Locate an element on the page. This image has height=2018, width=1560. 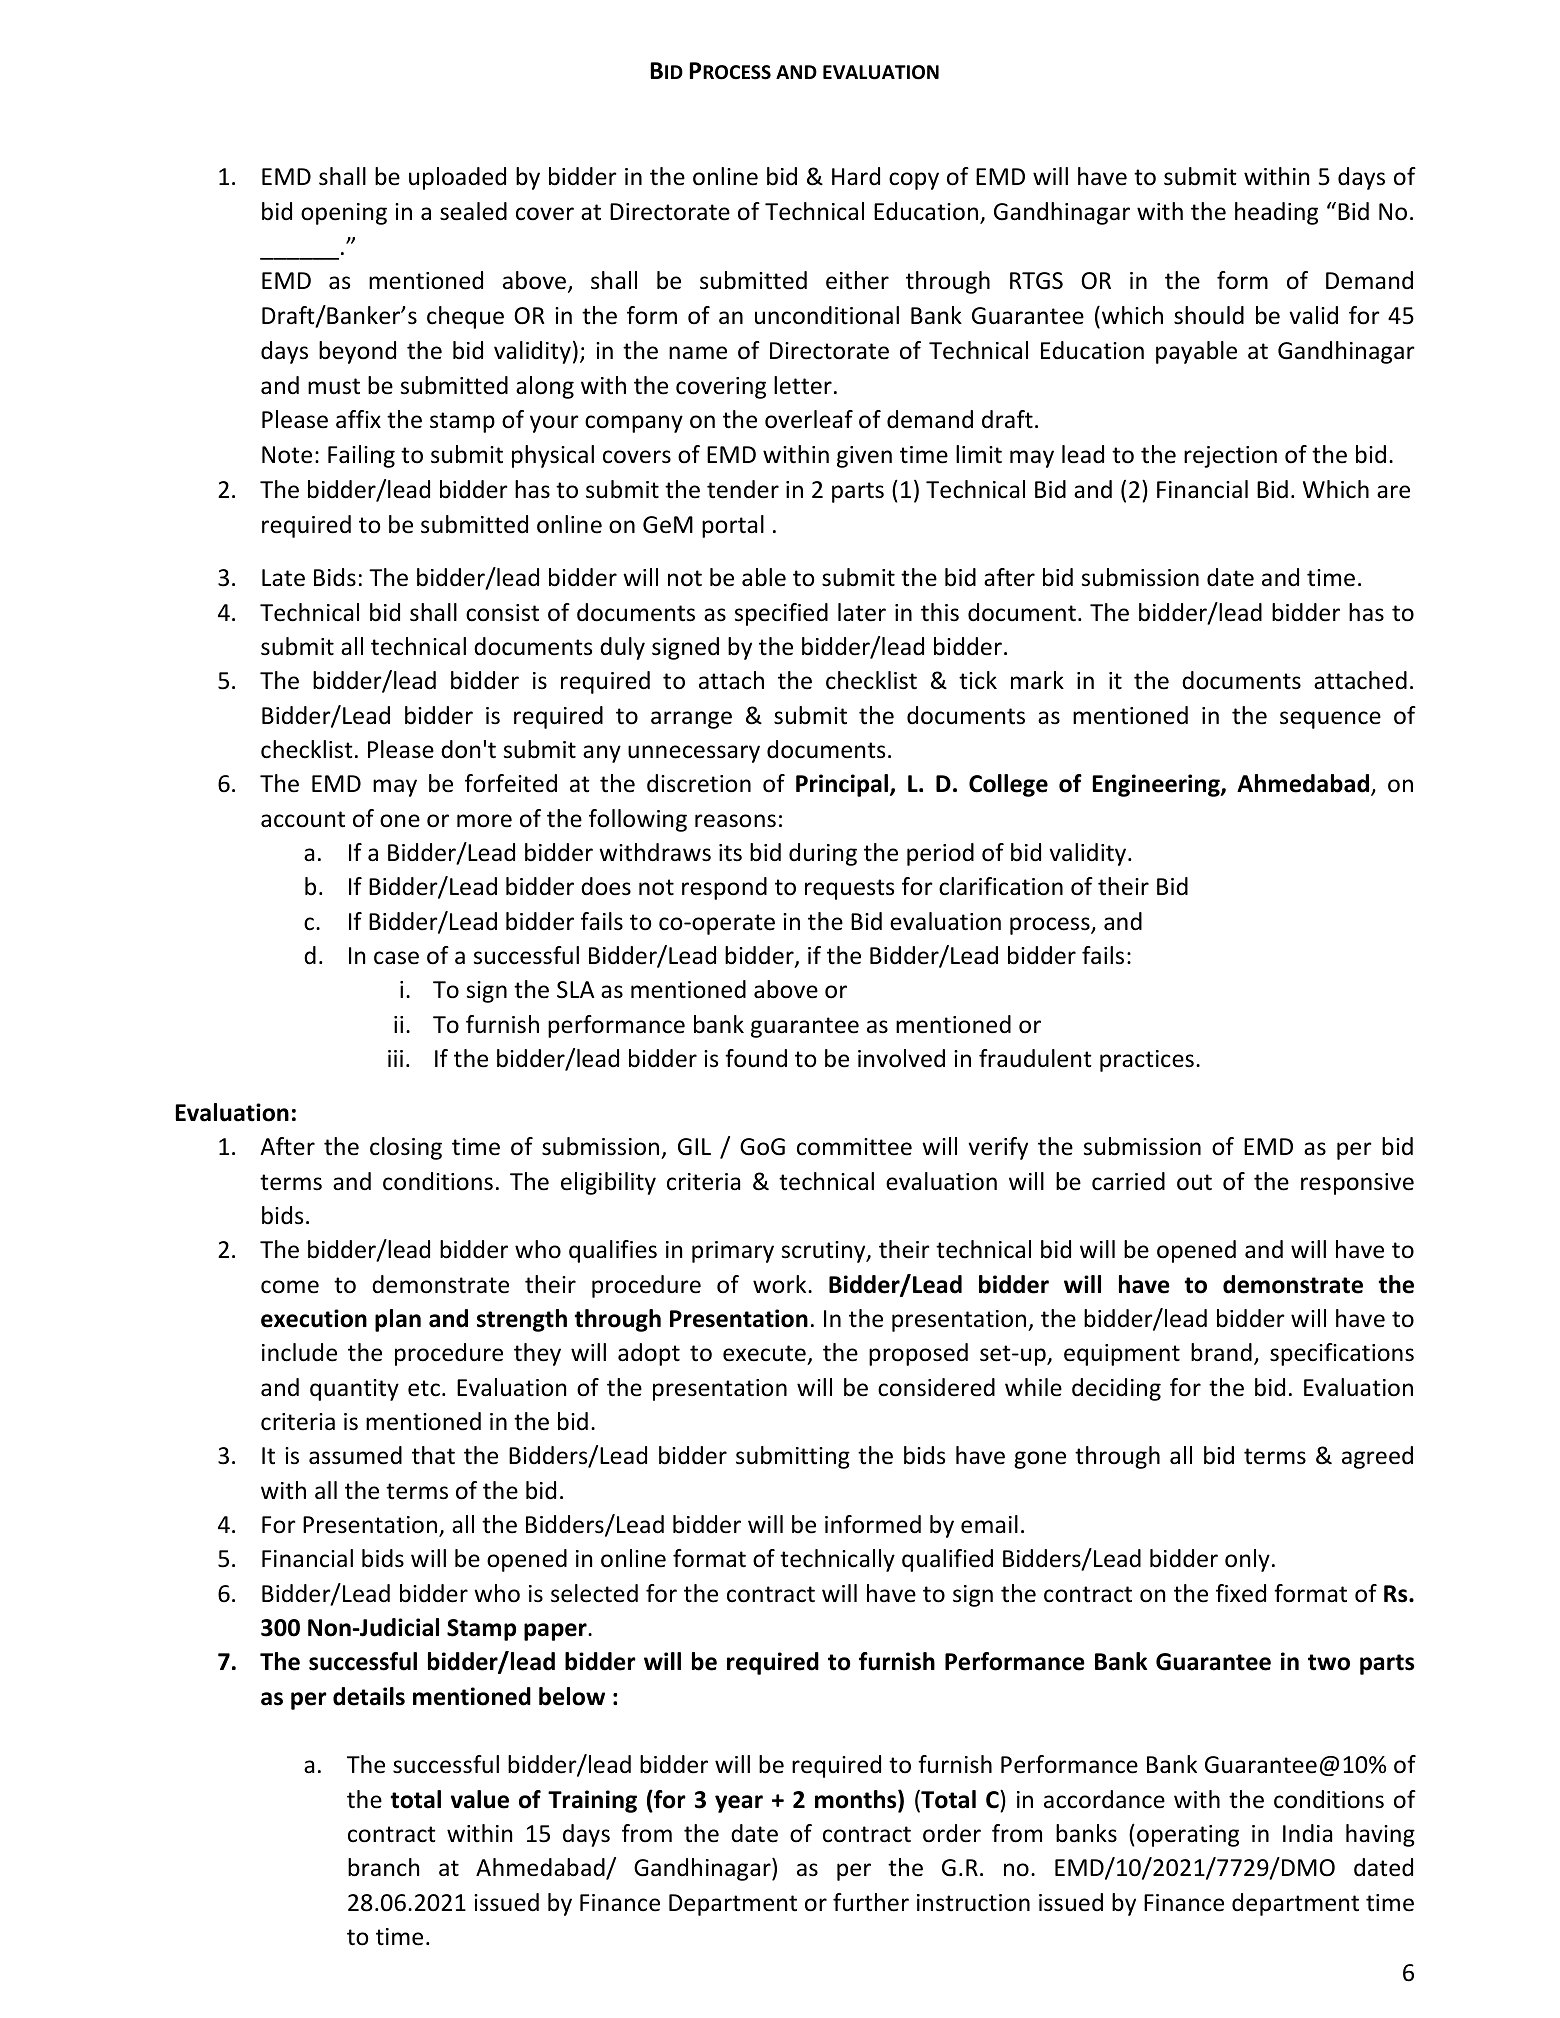
heading is located at coordinates (1276, 213).
